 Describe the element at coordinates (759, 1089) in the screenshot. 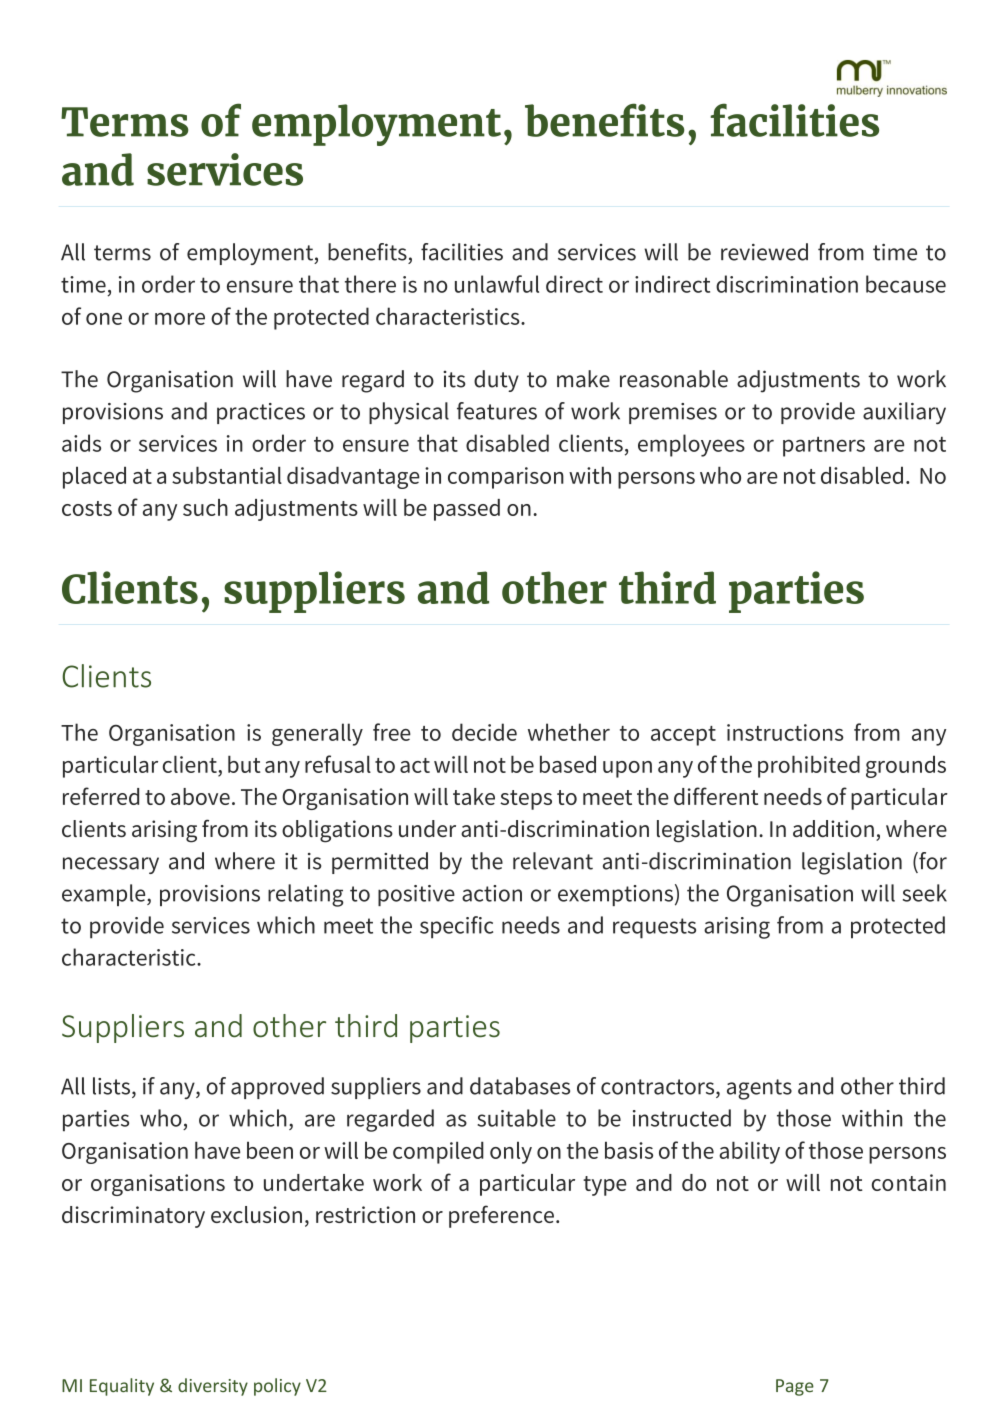

I see `agents` at that location.
